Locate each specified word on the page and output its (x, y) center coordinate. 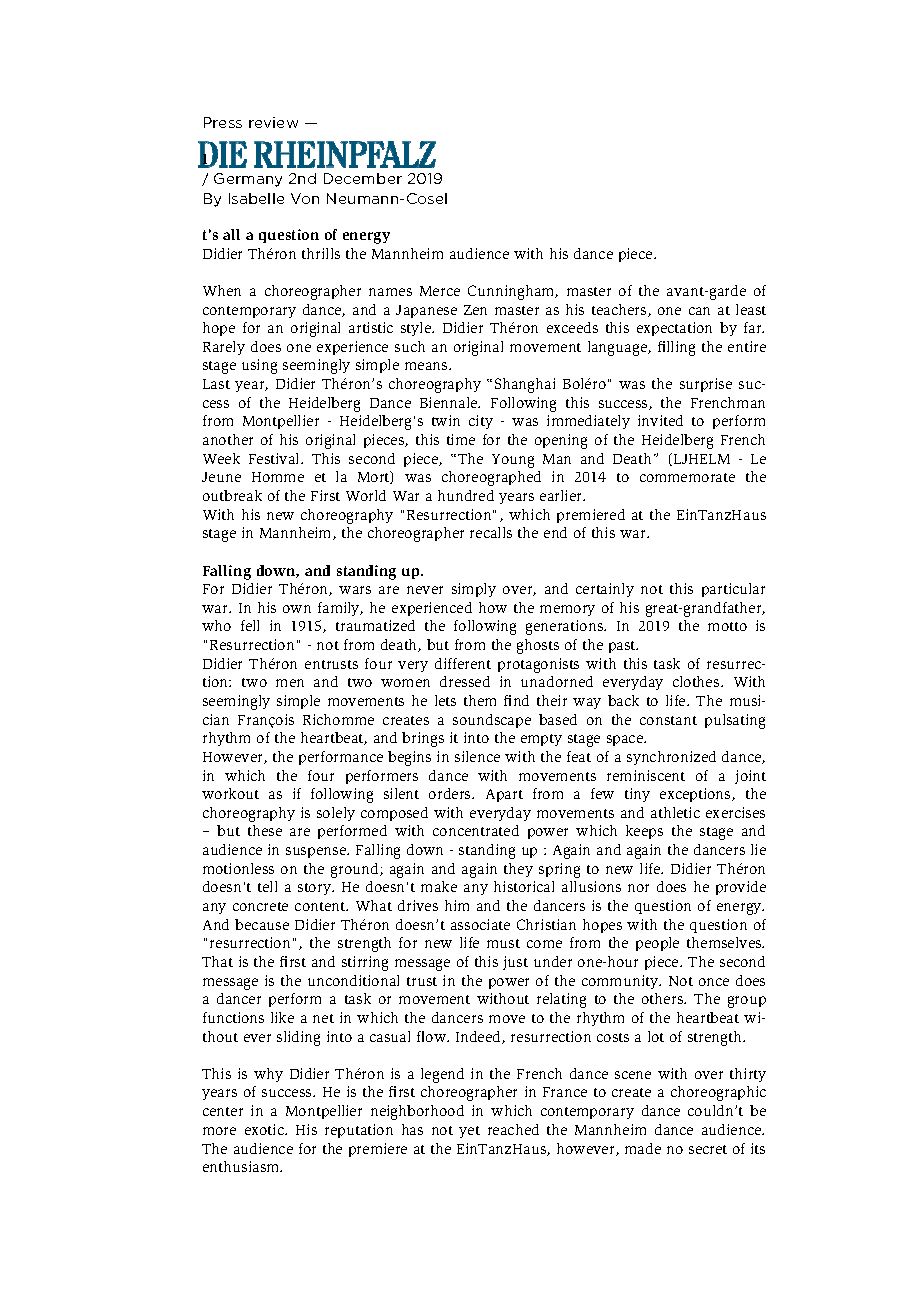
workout (230, 793)
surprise (706, 385)
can (699, 311)
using (259, 366)
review (273, 122)
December (363, 178)
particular (733, 590)
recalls (491, 532)
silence (477, 756)
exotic (265, 1129)
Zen (475, 310)
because (262, 924)
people (657, 944)
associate (480, 924)
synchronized (671, 758)
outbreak (232, 495)
